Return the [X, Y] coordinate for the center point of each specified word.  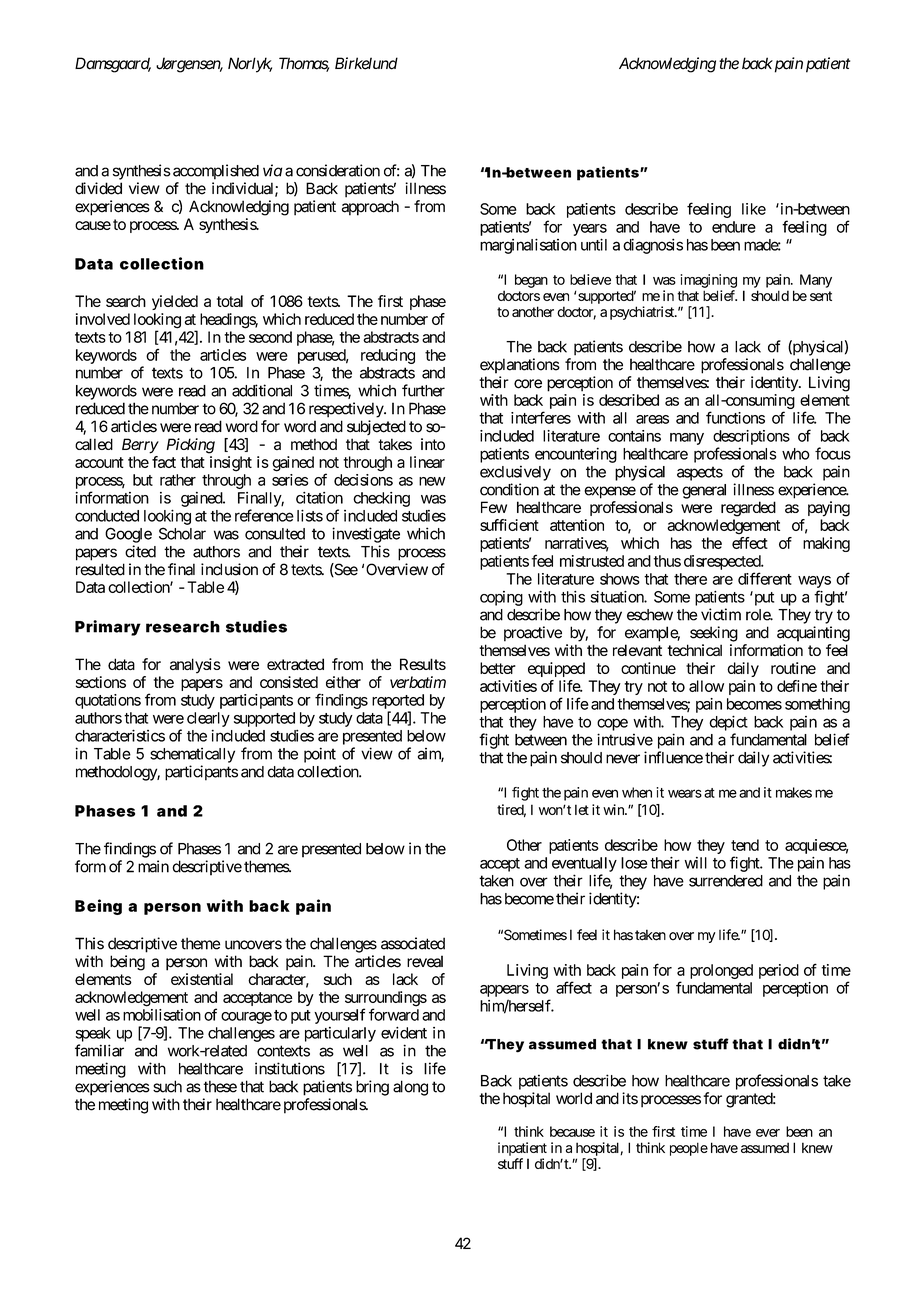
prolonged [721, 971]
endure [734, 227]
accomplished [216, 172]
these [220, 1086]
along [410, 1088]
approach [370, 208]
